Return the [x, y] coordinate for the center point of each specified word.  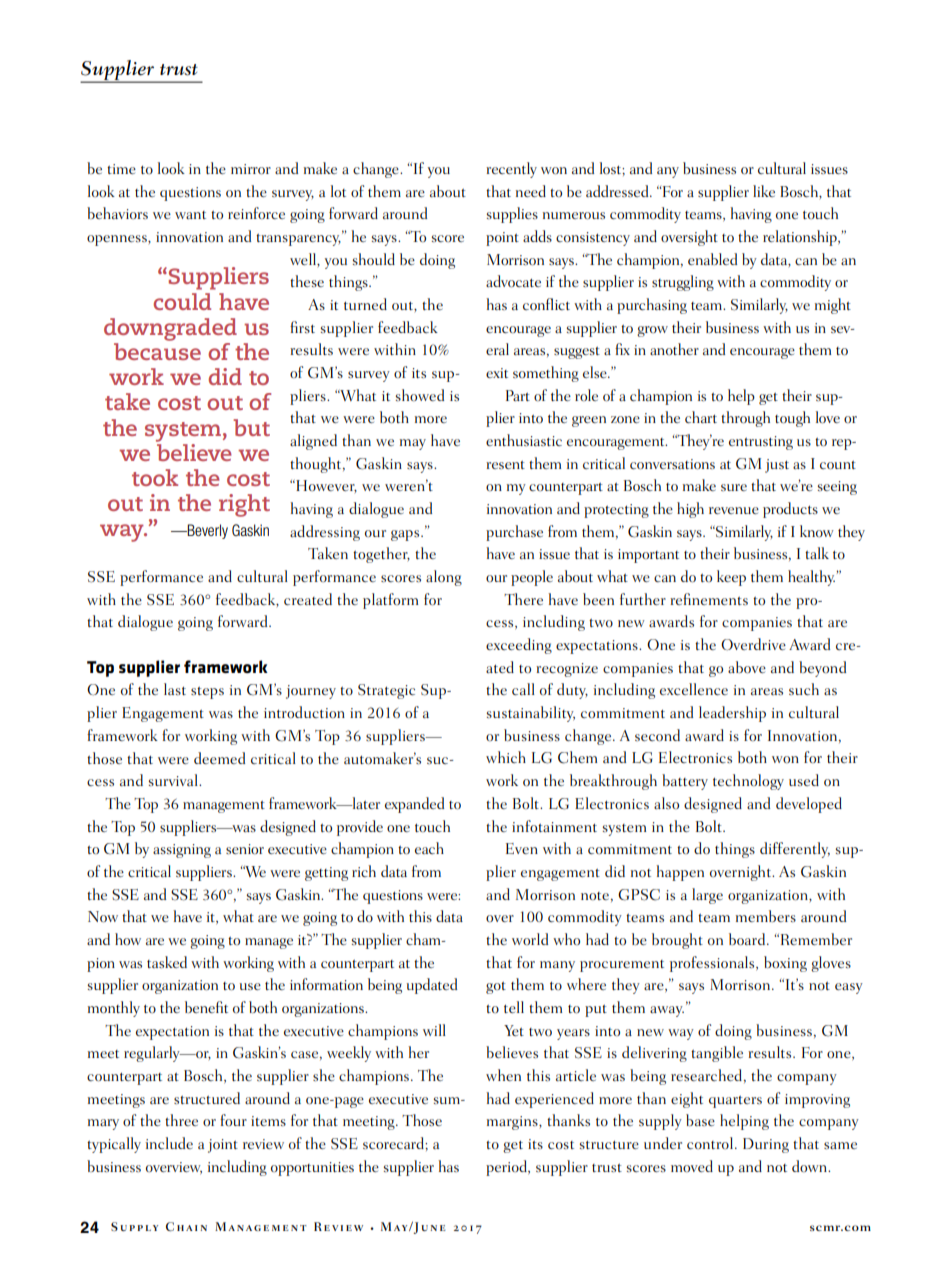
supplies [512, 215]
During [766, 1145]
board [748, 939]
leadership [732, 714]
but [251, 427]
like [764, 191]
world [530, 939]
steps [207, 693]
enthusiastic [524, 440]
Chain [186, 1226]
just [777, 466]
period [507, 1168]
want [190, 215]
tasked [167, 962]
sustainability [531, 714]
